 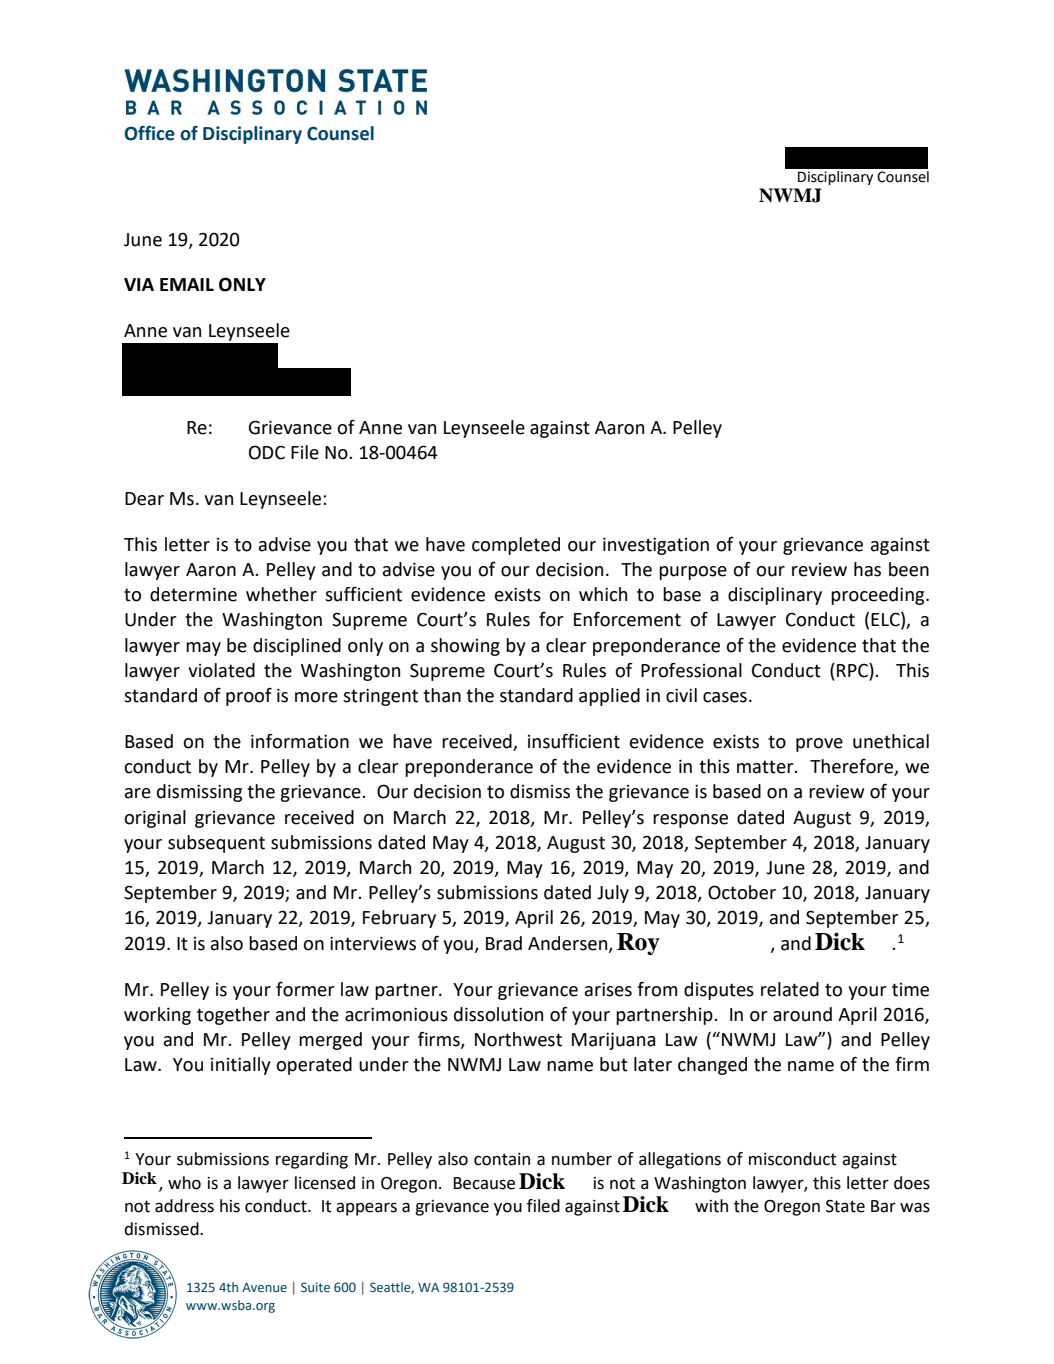 What do you see at coordinates (267, 452) in the screenshot?
I see `ODC` at bounding box center [267, 452].
